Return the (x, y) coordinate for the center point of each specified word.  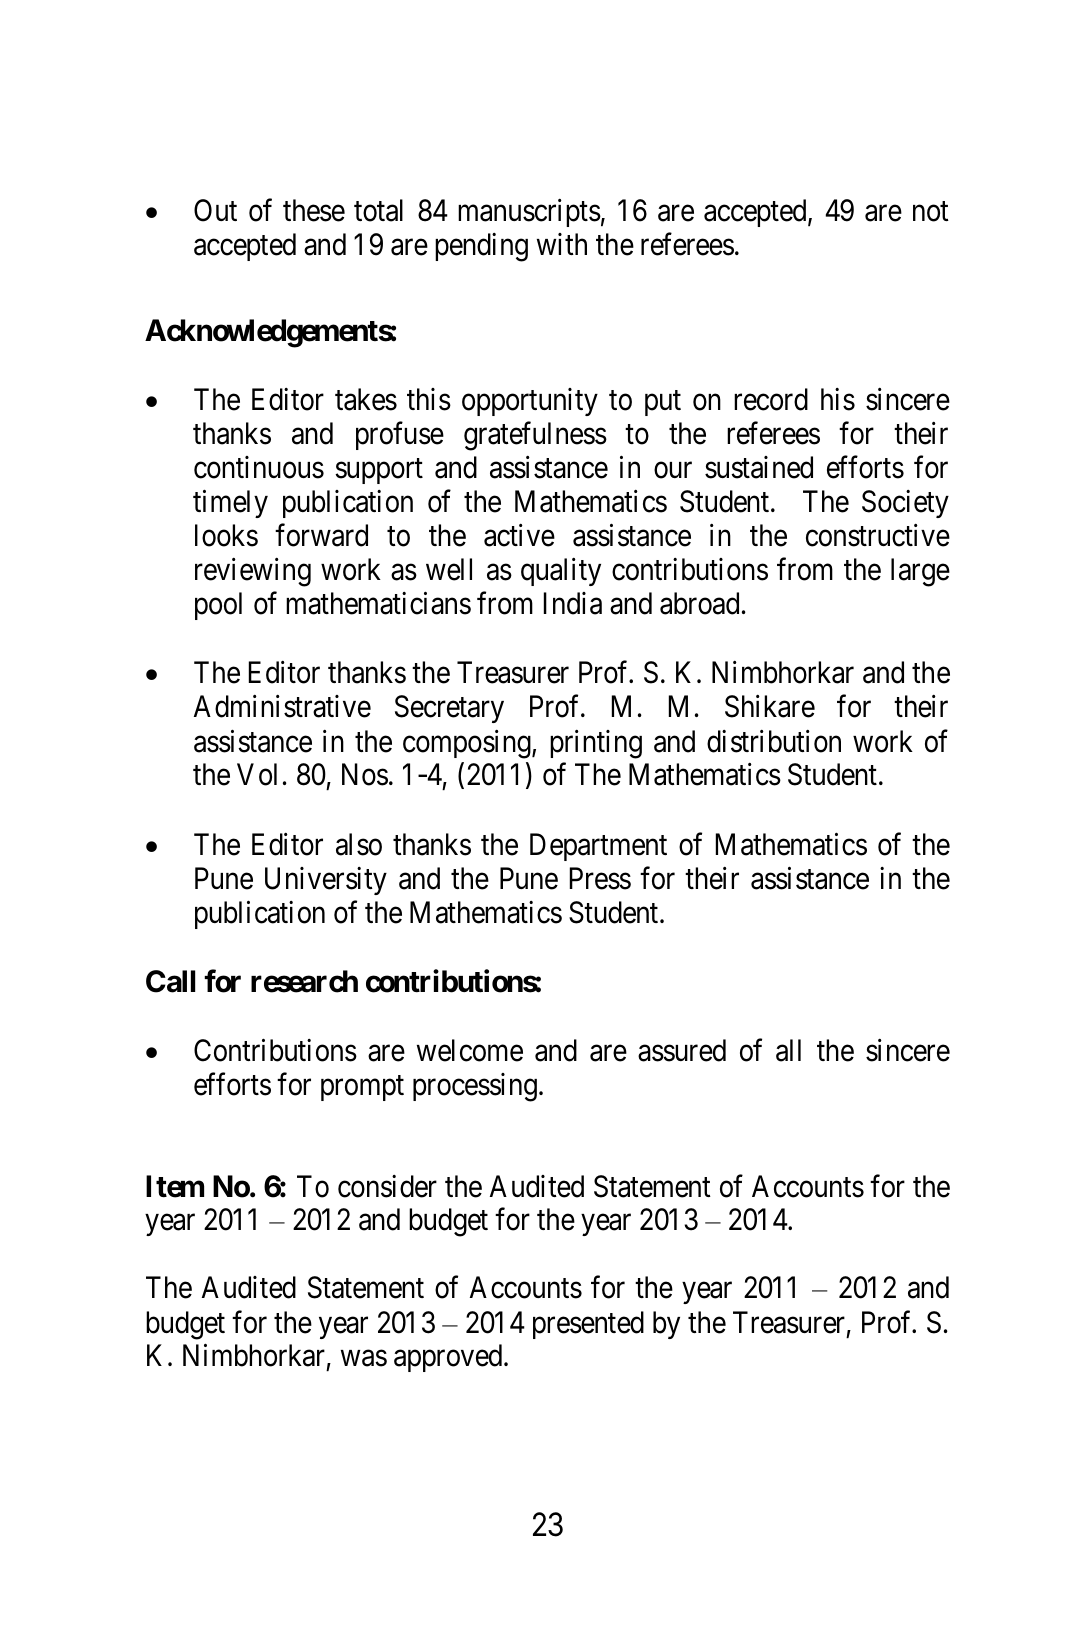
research (304, 981)
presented (588, 1325)
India (573, 603)
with (562, 244)
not (931, 212)
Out (215, 210)
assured (682, 1050)
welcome (470, 1050)
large (920, 572)
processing (475, 1087)
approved (449, 1358)
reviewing (253, 572)
